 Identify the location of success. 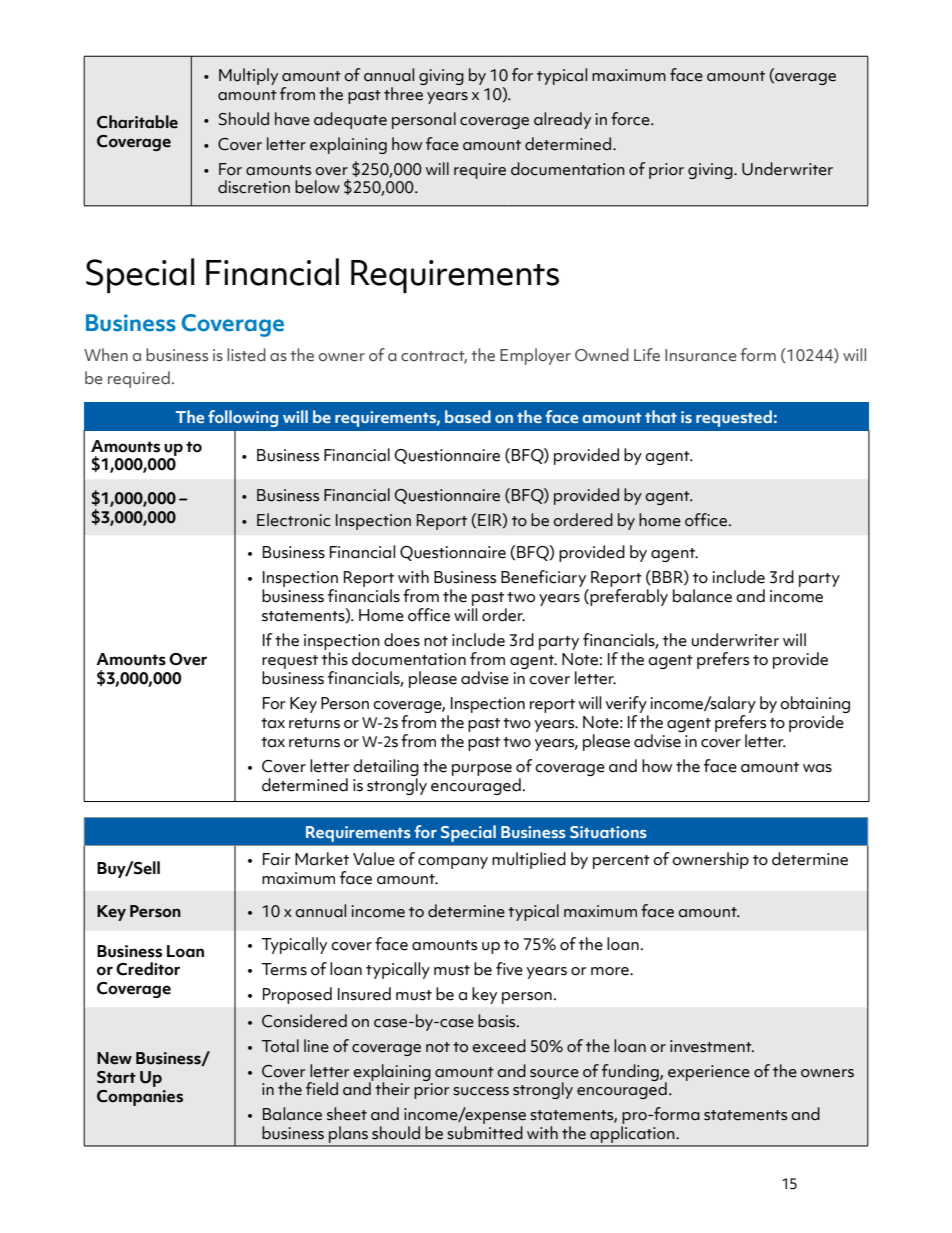
(481, 1091).
